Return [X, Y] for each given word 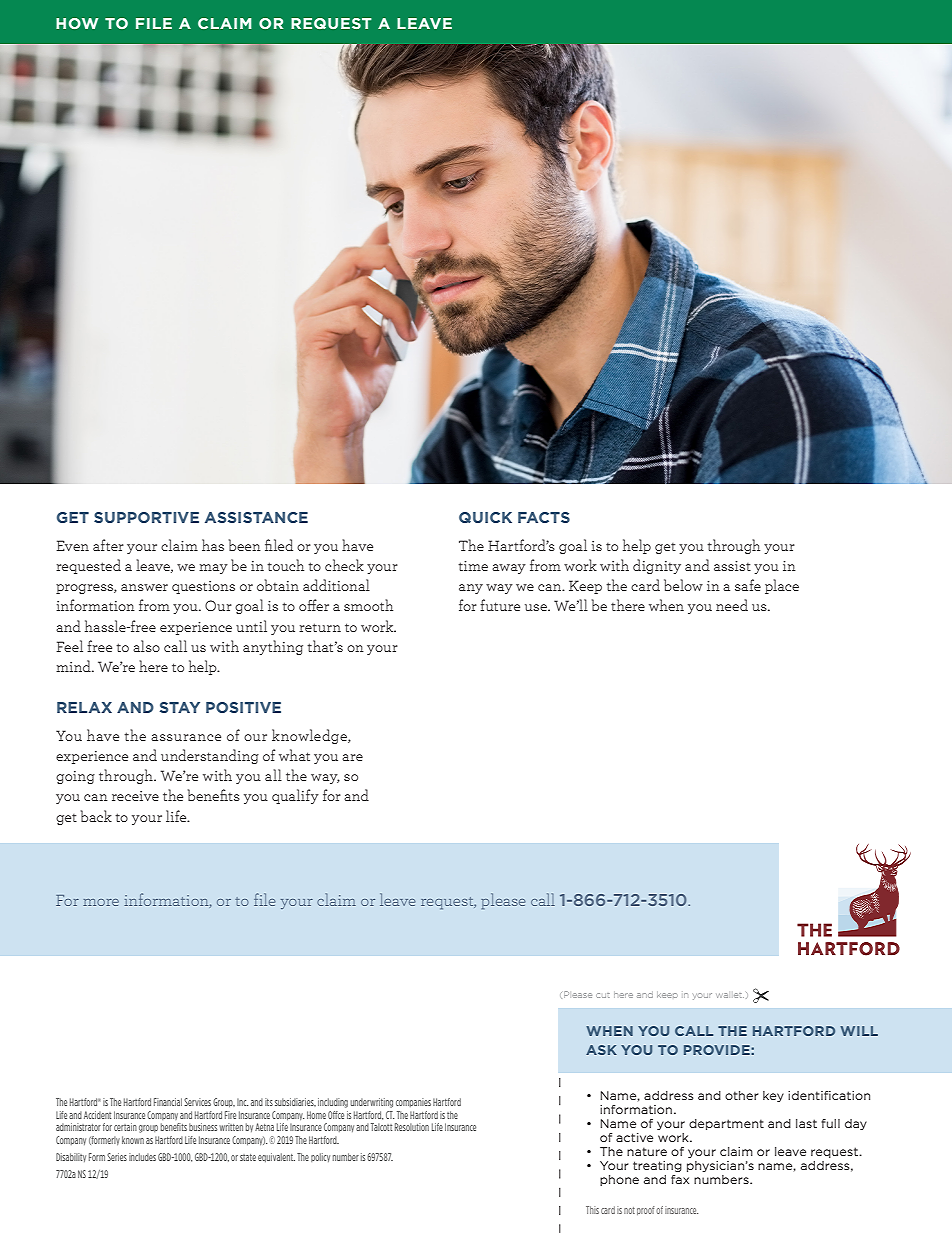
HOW [77, 23]
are [352, 757]
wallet [730, 995]
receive [135, 796]
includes [142, 1157]
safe [748, 585]
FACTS [544, 517]
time [473, 566]
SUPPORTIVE [146, 517]
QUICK [485, 517]
